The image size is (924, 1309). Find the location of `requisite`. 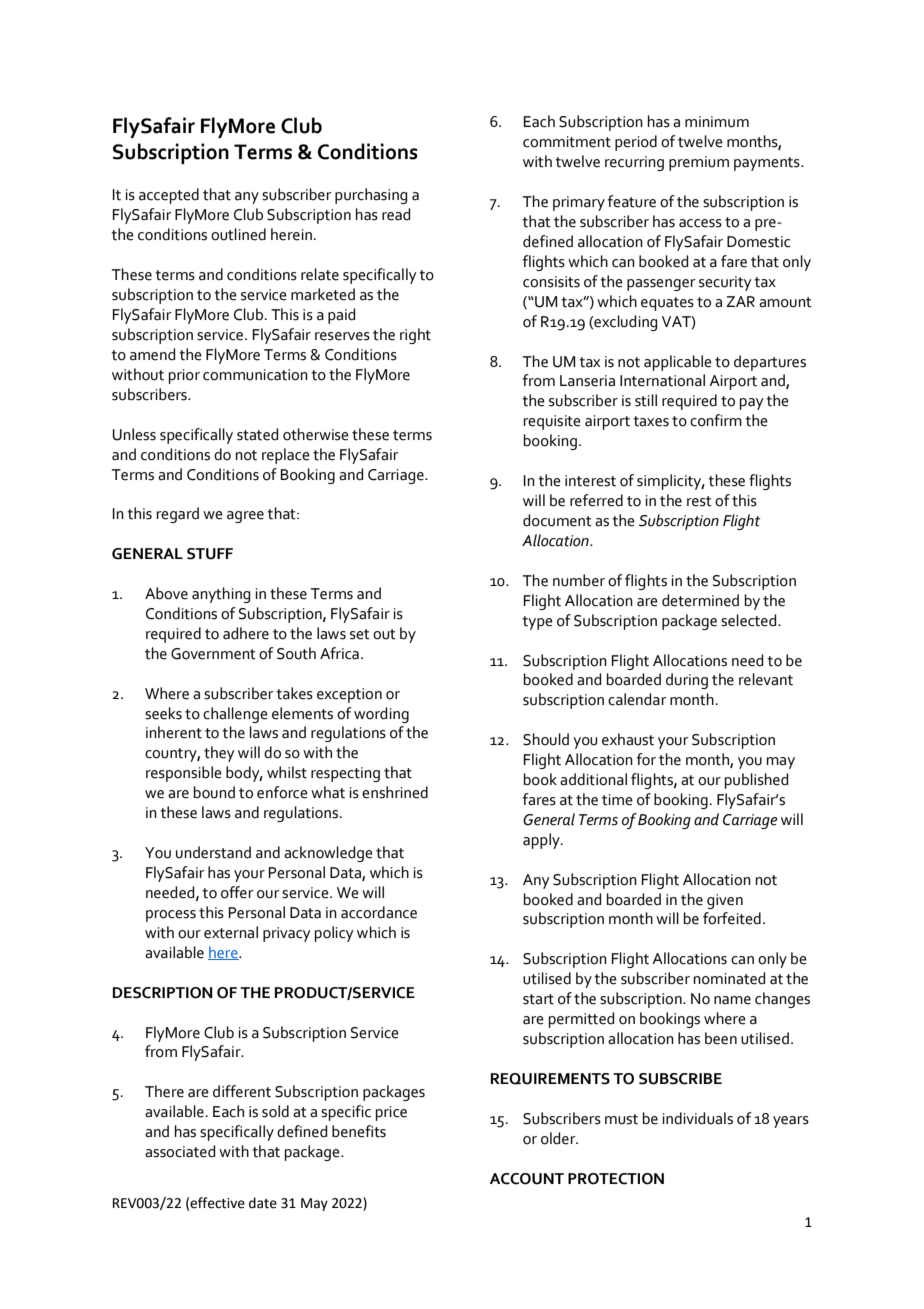

requisite is located at coordinates (552, 422).
